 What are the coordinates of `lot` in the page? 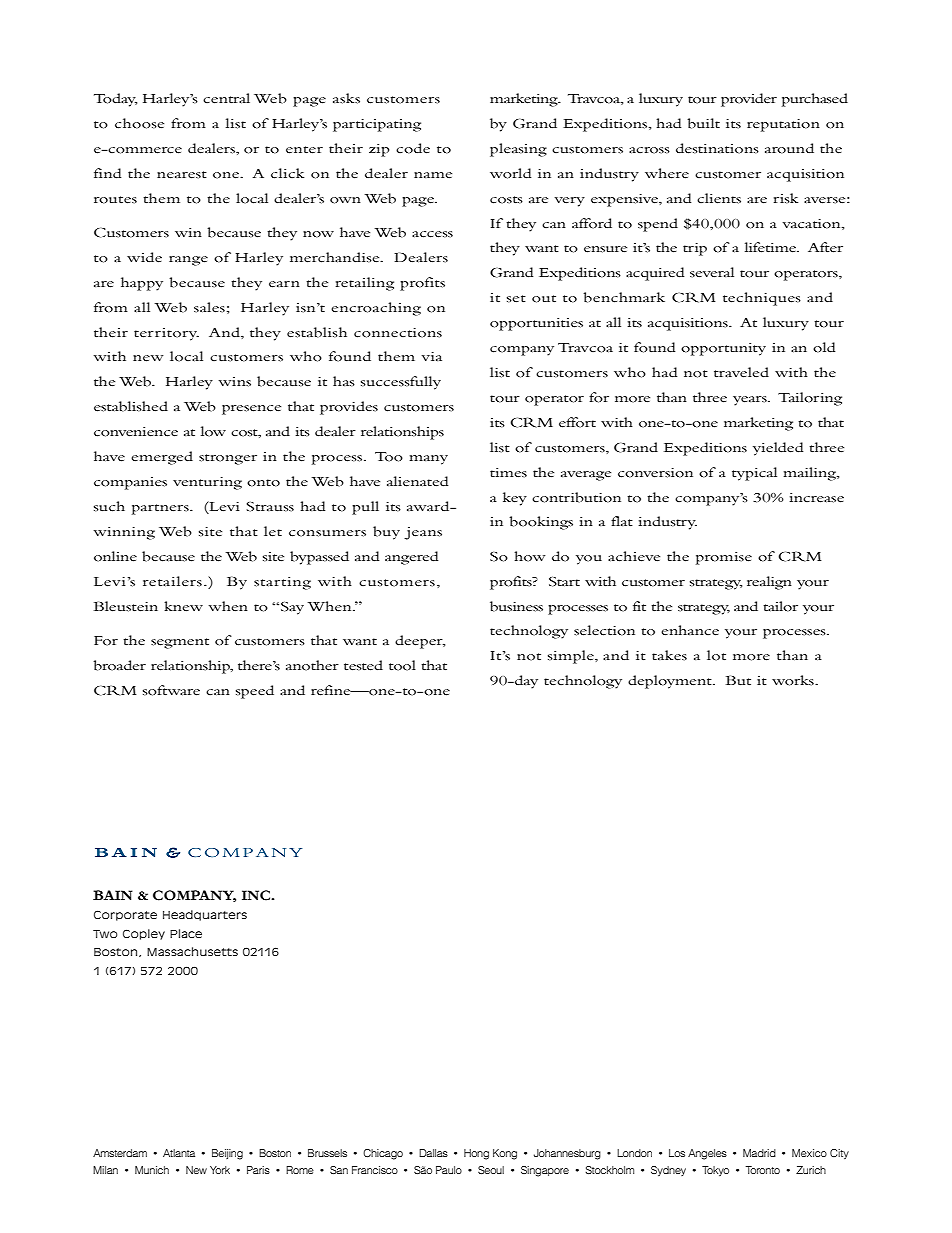 It's located at (716, 655).
